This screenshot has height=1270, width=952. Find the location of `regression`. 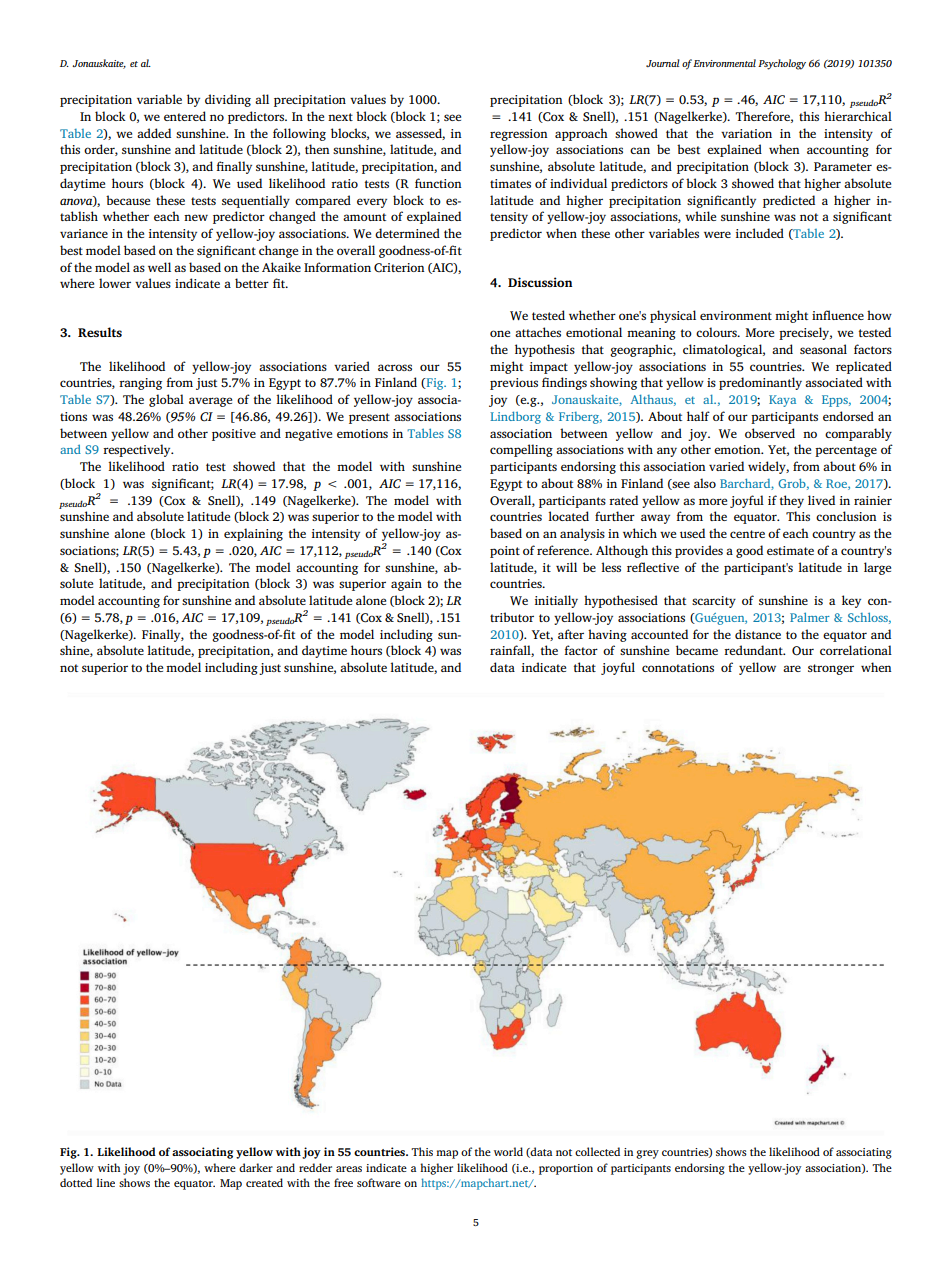

regression is located at coordinates (519, 135).
